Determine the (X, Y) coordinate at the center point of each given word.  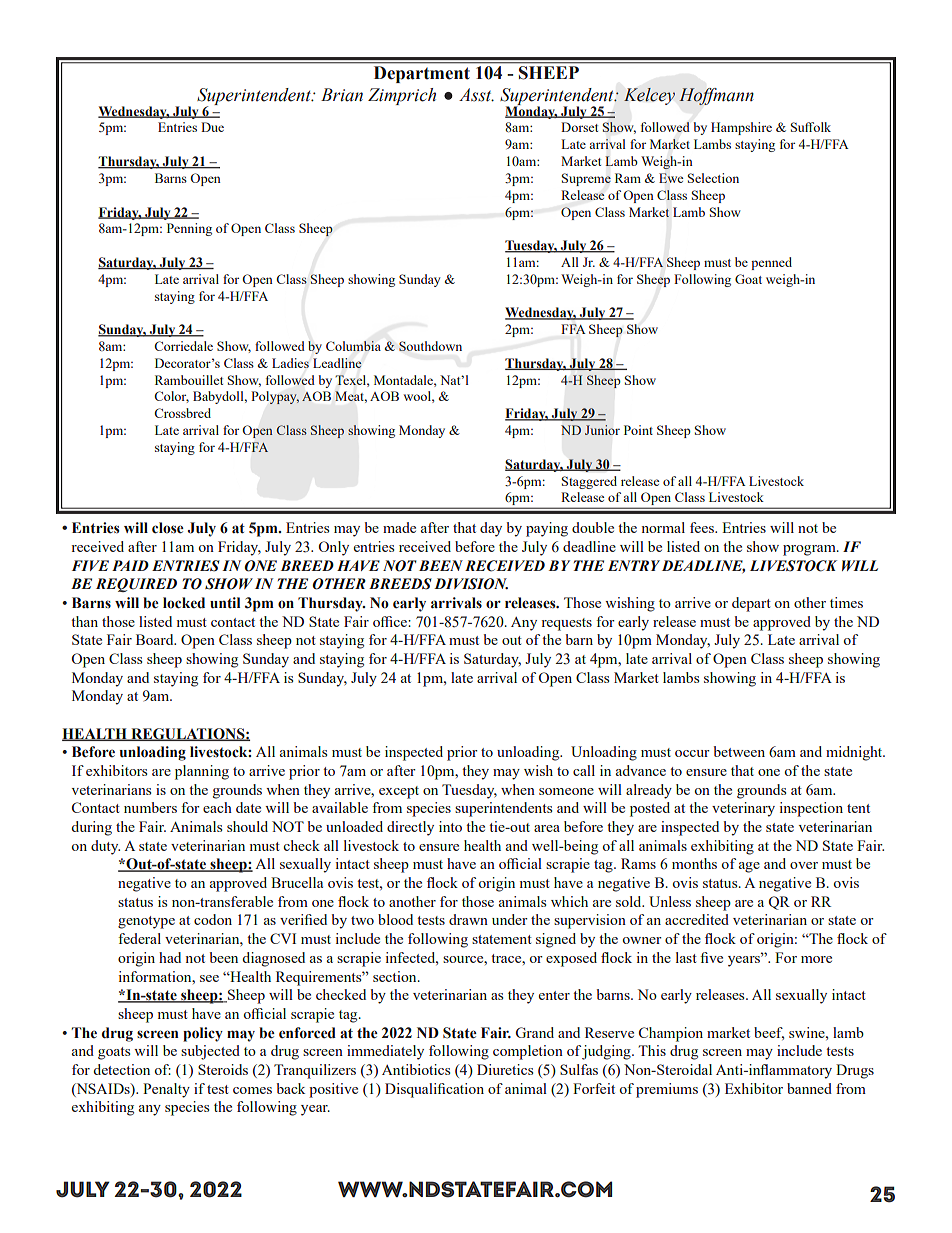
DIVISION (471, 584)
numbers (150, 807)
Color (171, 397)
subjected (210, 1052)
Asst (476, 95)
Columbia (353, 346)
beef (769, 1033)
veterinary (743, 809)
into (450, 826)
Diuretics (505, 1069)
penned (771, 263)
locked (184, 603)
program (810, 550)
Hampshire (741, 128)
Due (212, 127)
